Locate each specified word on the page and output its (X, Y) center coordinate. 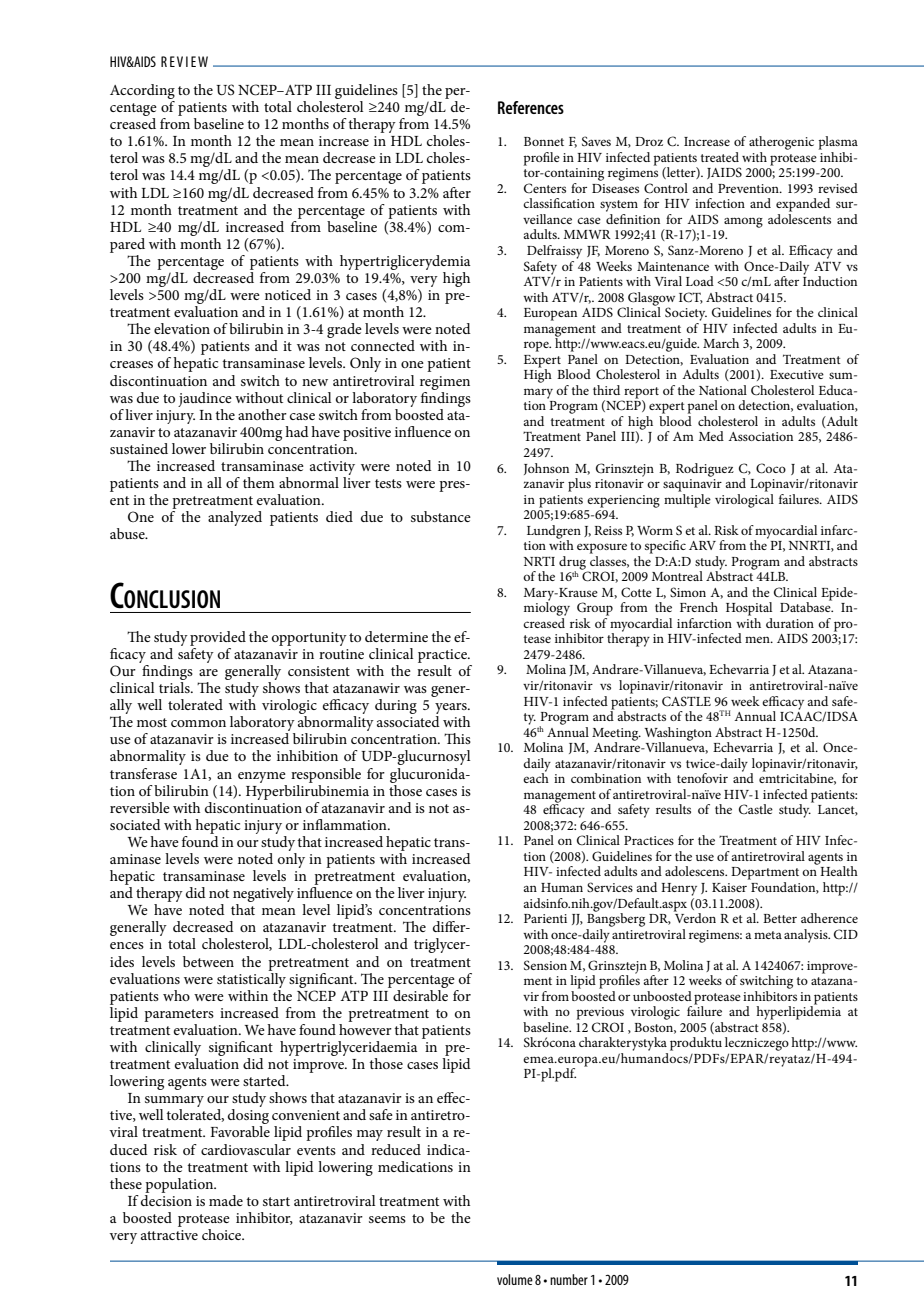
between (208, 961)
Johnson (546, 469)
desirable (419, 994)
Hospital (749, 609)
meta (768, 935)
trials (175, 687)
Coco (771, 468)
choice (223, 1234)
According (142, 91)
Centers (545, 188)
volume (515, 1279)
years (452, 710)
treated (720, 157)
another (262, 414)
